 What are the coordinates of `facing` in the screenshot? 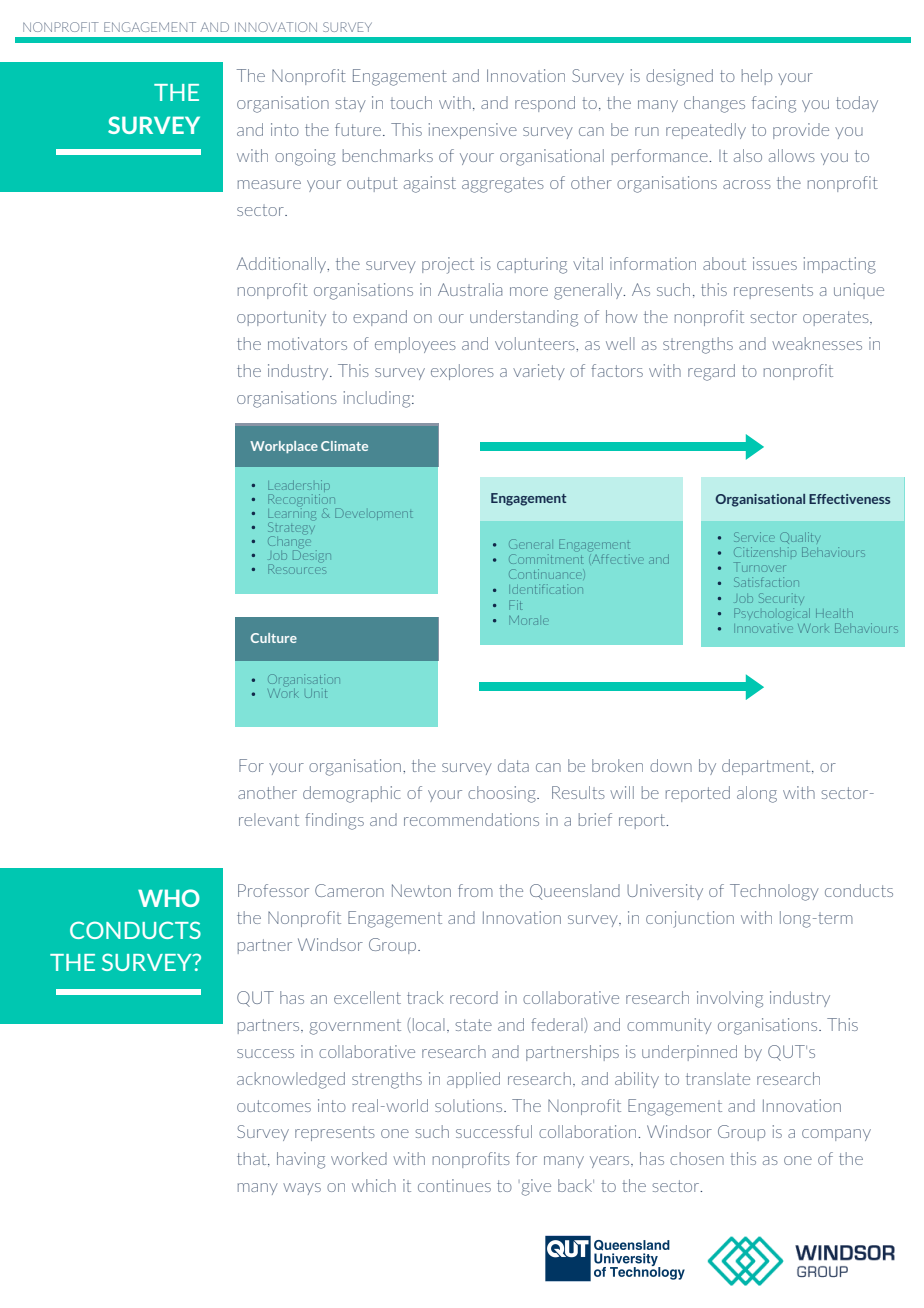 It's located at (774, 104).
